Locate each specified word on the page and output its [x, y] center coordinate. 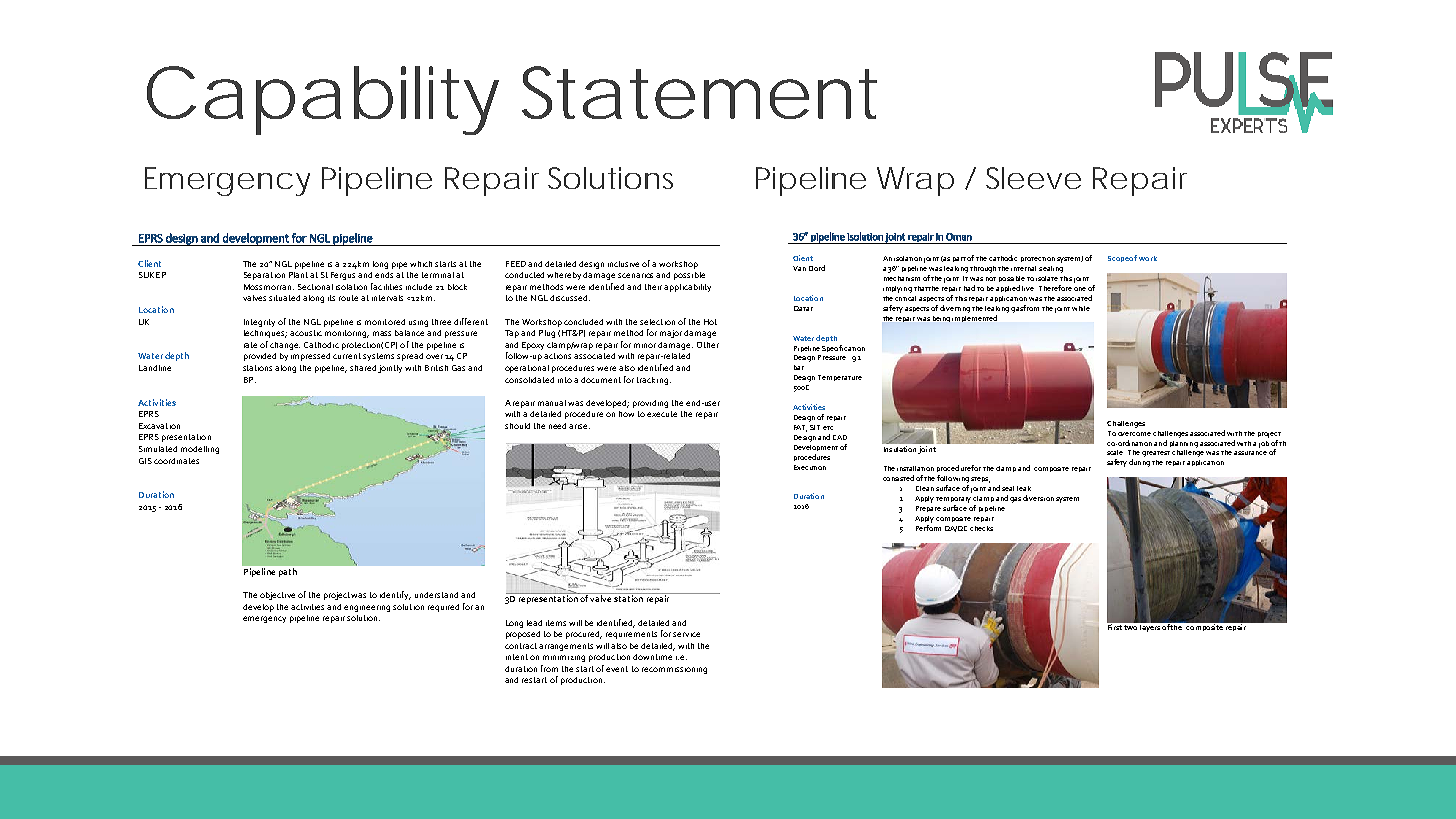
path [288, 572]
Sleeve [1033, 178]
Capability [322, 100]
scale [1115, 452]
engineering [367, 608]
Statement [699, 92]
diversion [1038, 498]
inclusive [623, 264]
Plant [298, 275]
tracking [652, 381]
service [686, 634]
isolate [1047, 278]
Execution [810, 467]
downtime [652, 657]
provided [260, 357]
